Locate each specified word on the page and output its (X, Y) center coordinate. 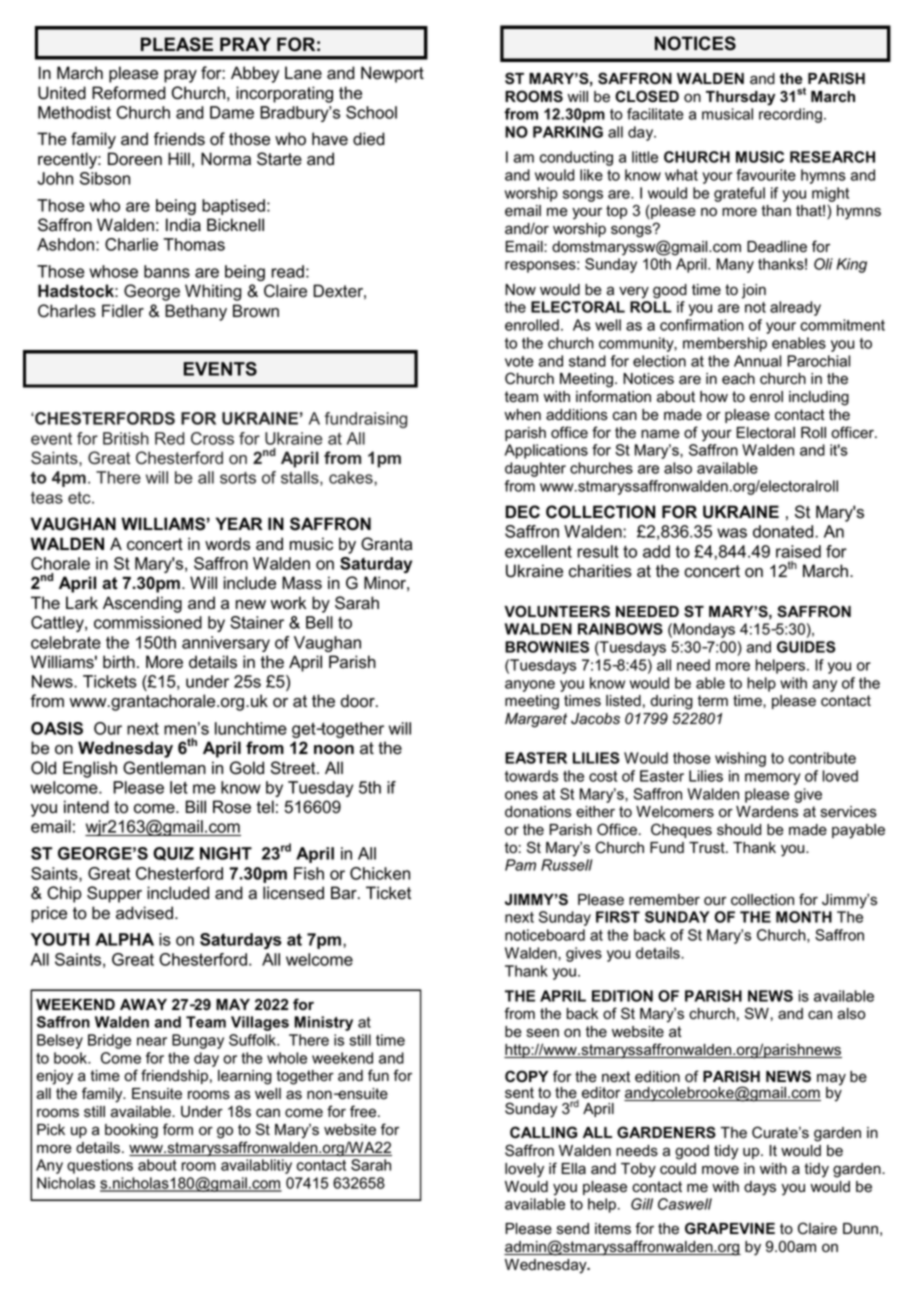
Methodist (74, 112)
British (126, 438)
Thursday (740, 98)
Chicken (380, 873)
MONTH (804, 917)
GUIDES (806, 647)
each (738, 379)
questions (100, 1166)
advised (144, 913)
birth (119, 662)
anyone (530, 686)
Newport (392, 74)
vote (519, 361)
